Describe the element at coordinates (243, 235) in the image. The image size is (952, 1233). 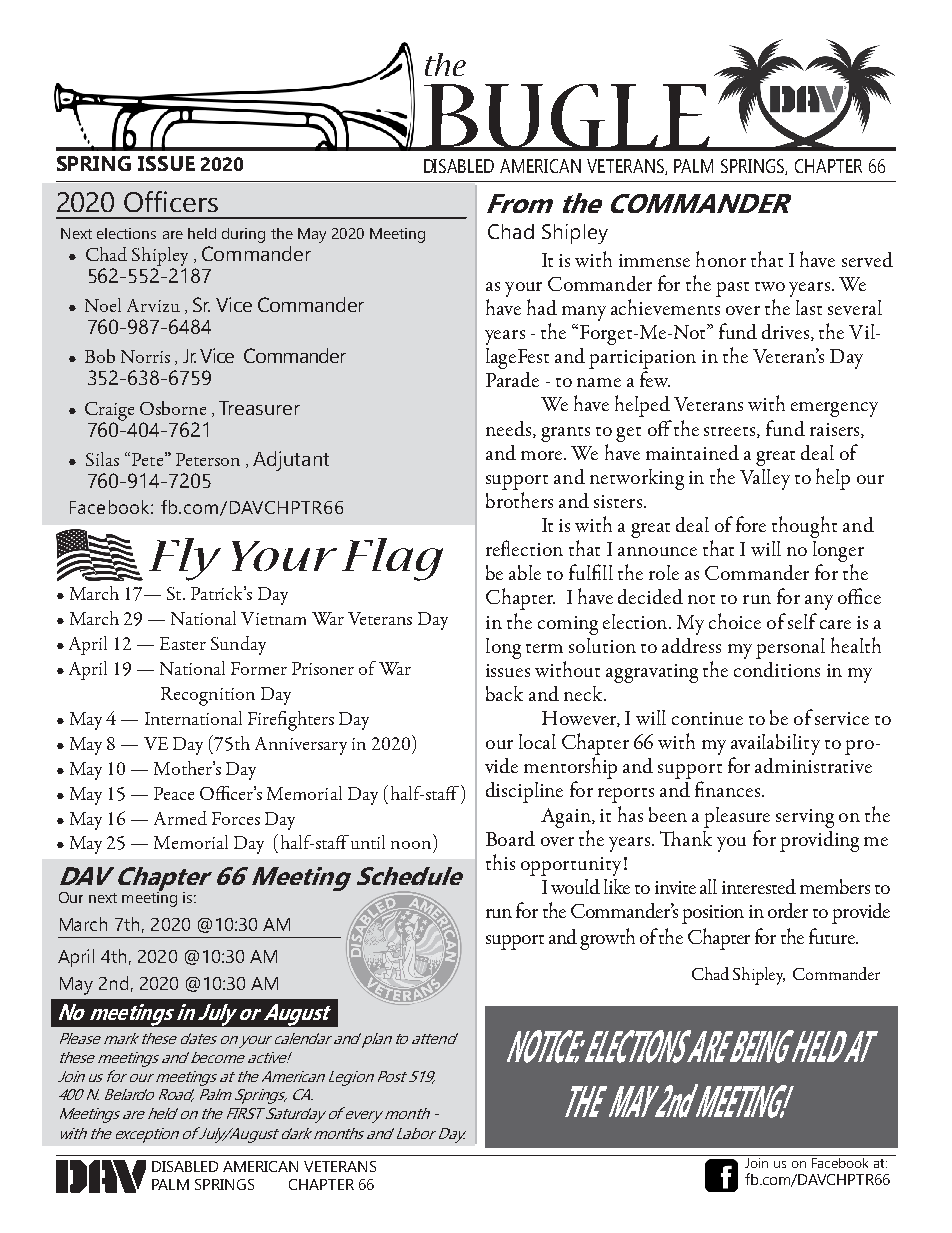
I see `during` at that location.
